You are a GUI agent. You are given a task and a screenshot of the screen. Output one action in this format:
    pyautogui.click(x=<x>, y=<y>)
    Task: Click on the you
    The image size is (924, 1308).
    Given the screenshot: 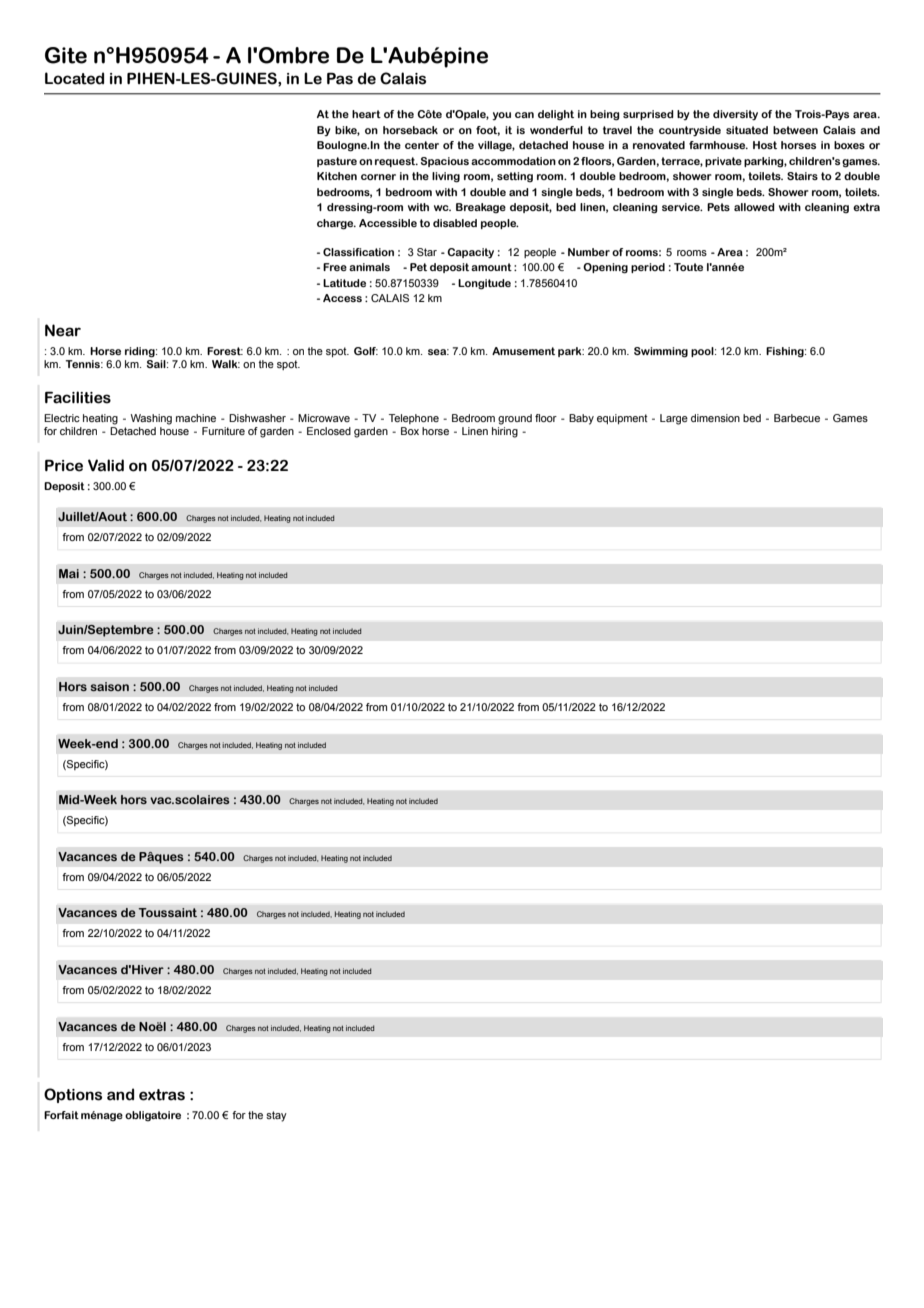 What is the action you would take?
    pyautogui.click(x=501, y=116)
